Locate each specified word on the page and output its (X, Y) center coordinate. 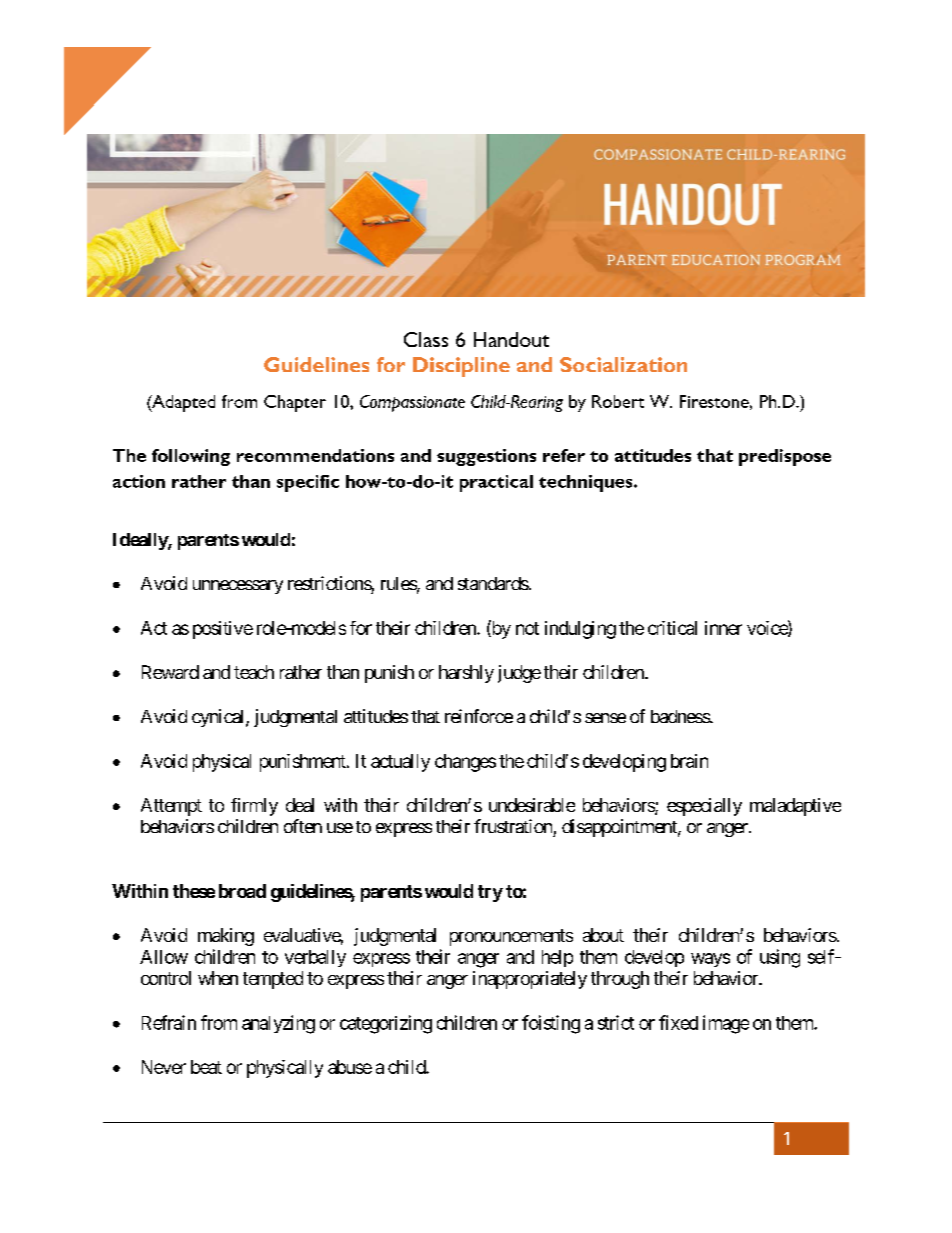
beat (206, 1067)
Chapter (295, 403)
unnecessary (238, 587)
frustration (513, 826)
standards (493, 583)
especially (704, 807)
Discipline (461, 367)
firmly (254, 807)
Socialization (623, 364)
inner (723, 628)
